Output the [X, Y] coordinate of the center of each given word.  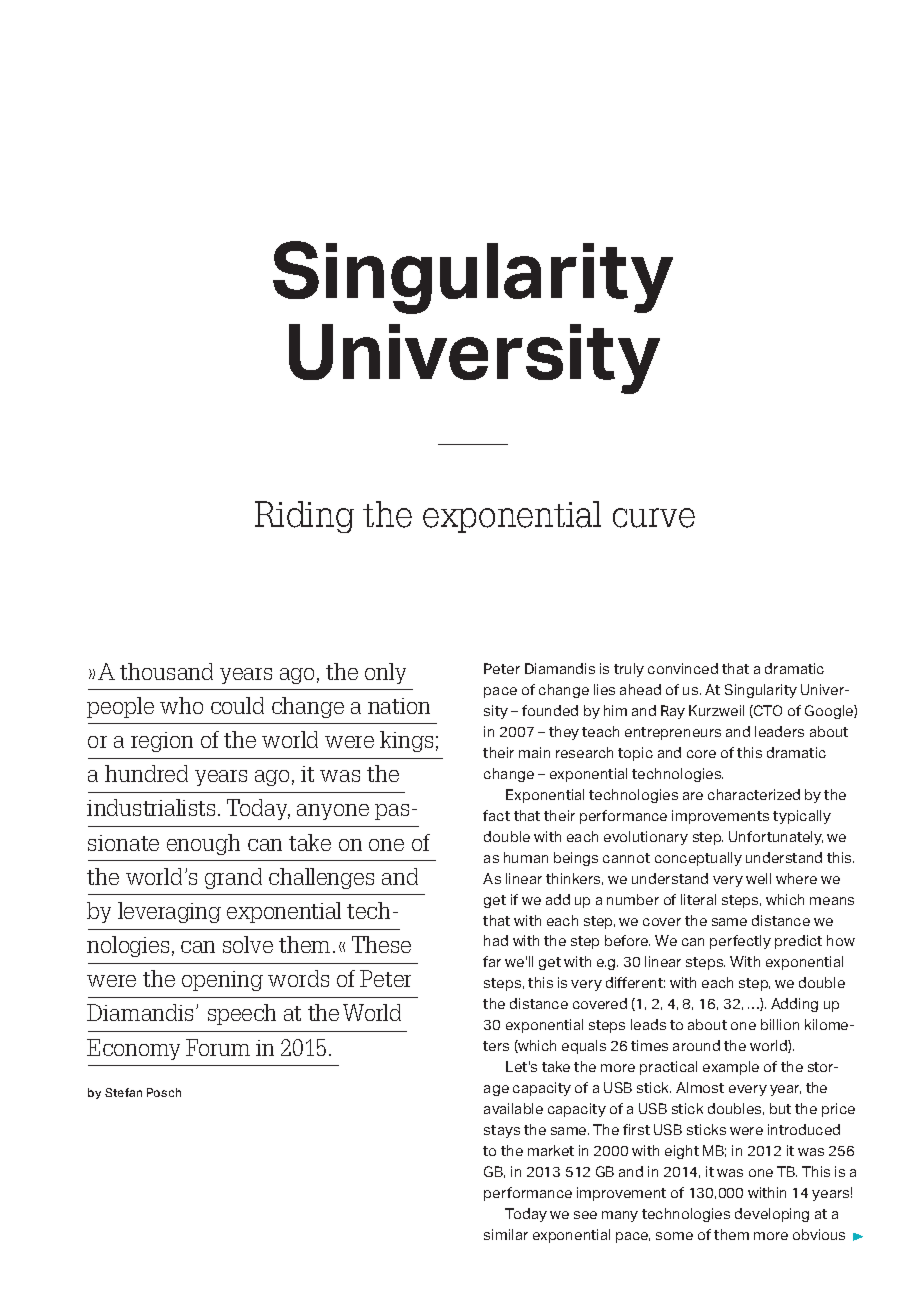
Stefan [123, 1092]
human [526, 857]
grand [233, 878]
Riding [304, 517]
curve [654, 518]
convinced [683, 668]
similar [506, 1234]
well [758, 878]
